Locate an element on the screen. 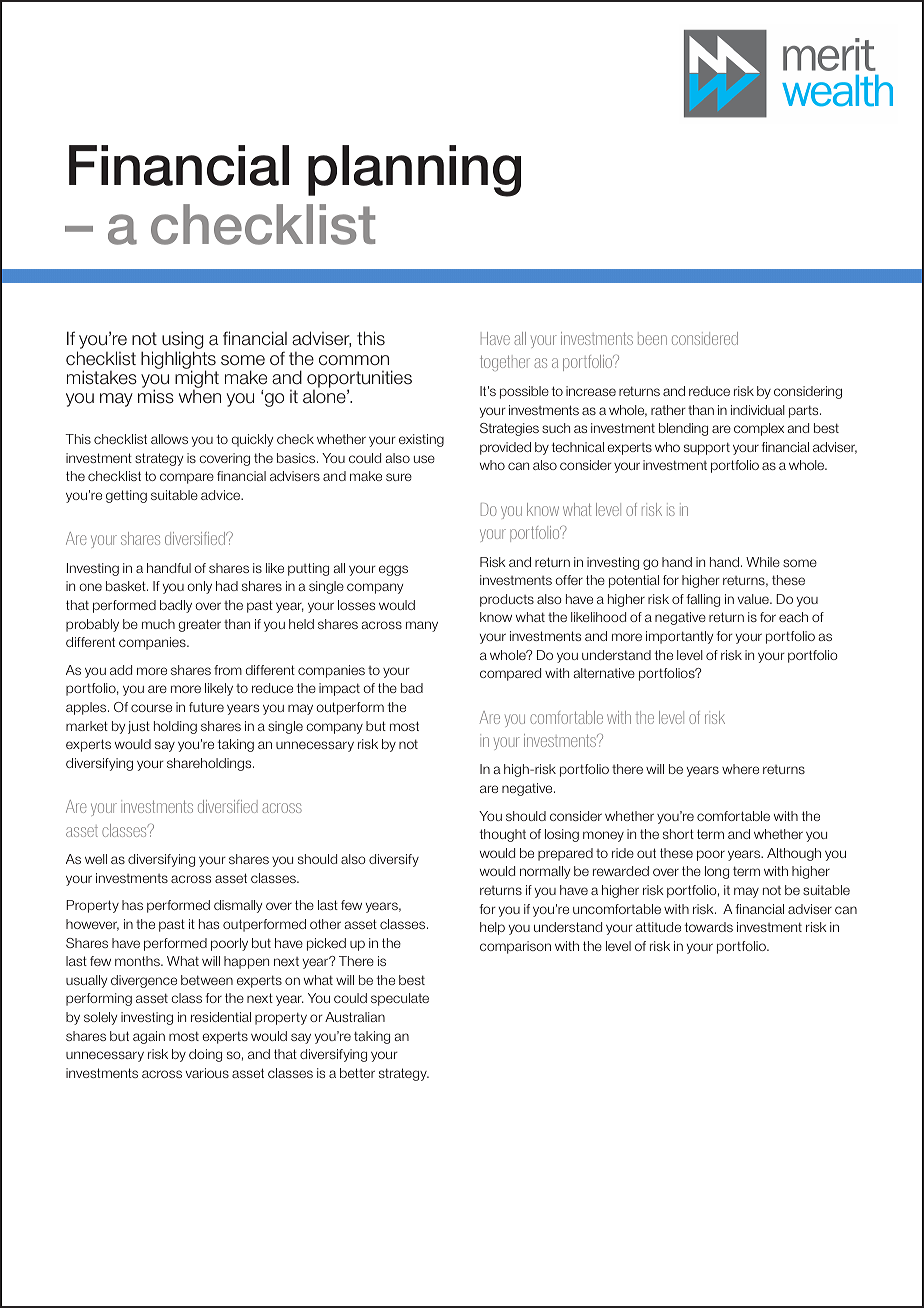 This screenshot has width=924, height=1308. short is located at coordinates (678, 834).
